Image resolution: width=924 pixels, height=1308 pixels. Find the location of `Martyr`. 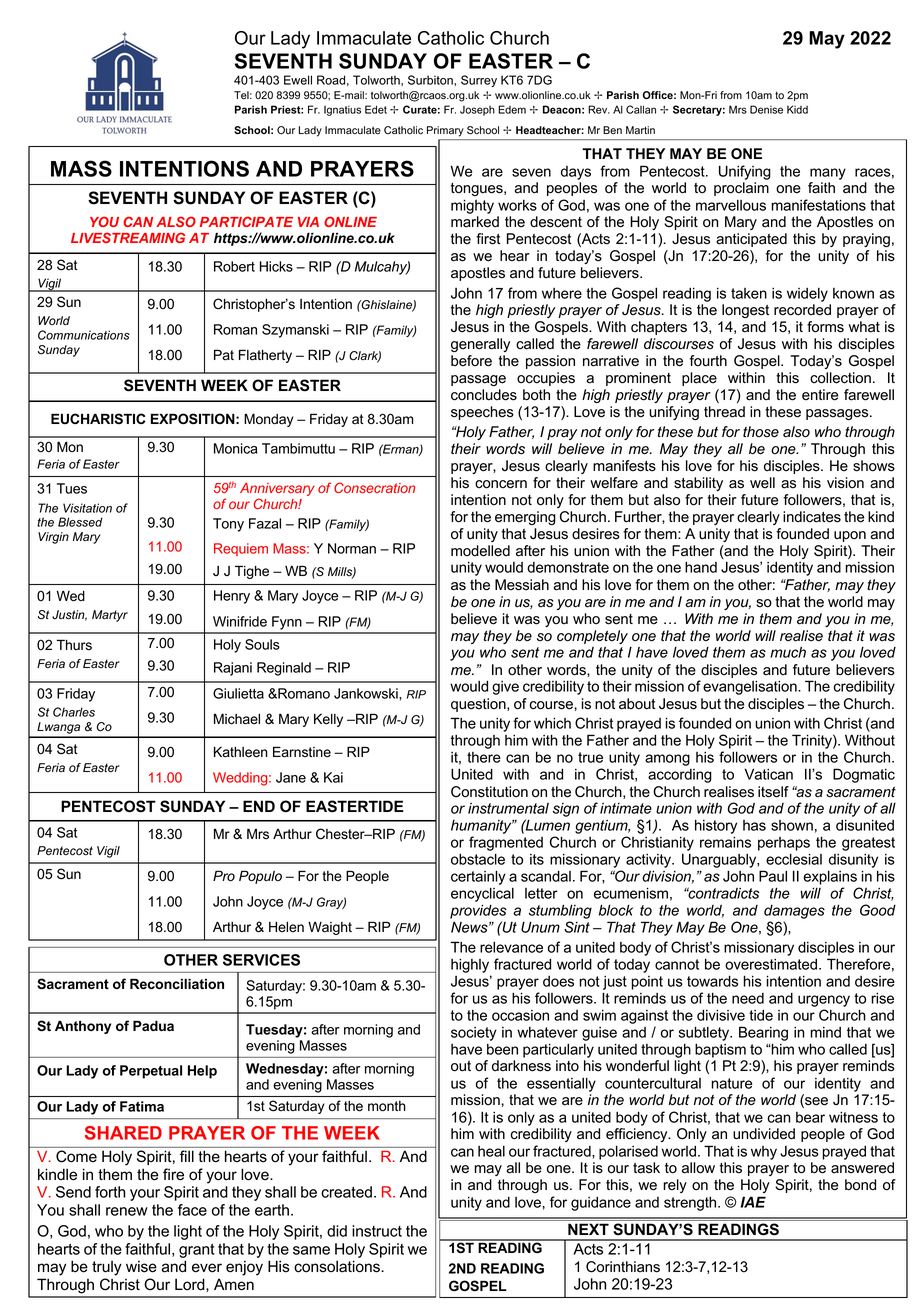

Martyr is located at coordinates (110, 616).
